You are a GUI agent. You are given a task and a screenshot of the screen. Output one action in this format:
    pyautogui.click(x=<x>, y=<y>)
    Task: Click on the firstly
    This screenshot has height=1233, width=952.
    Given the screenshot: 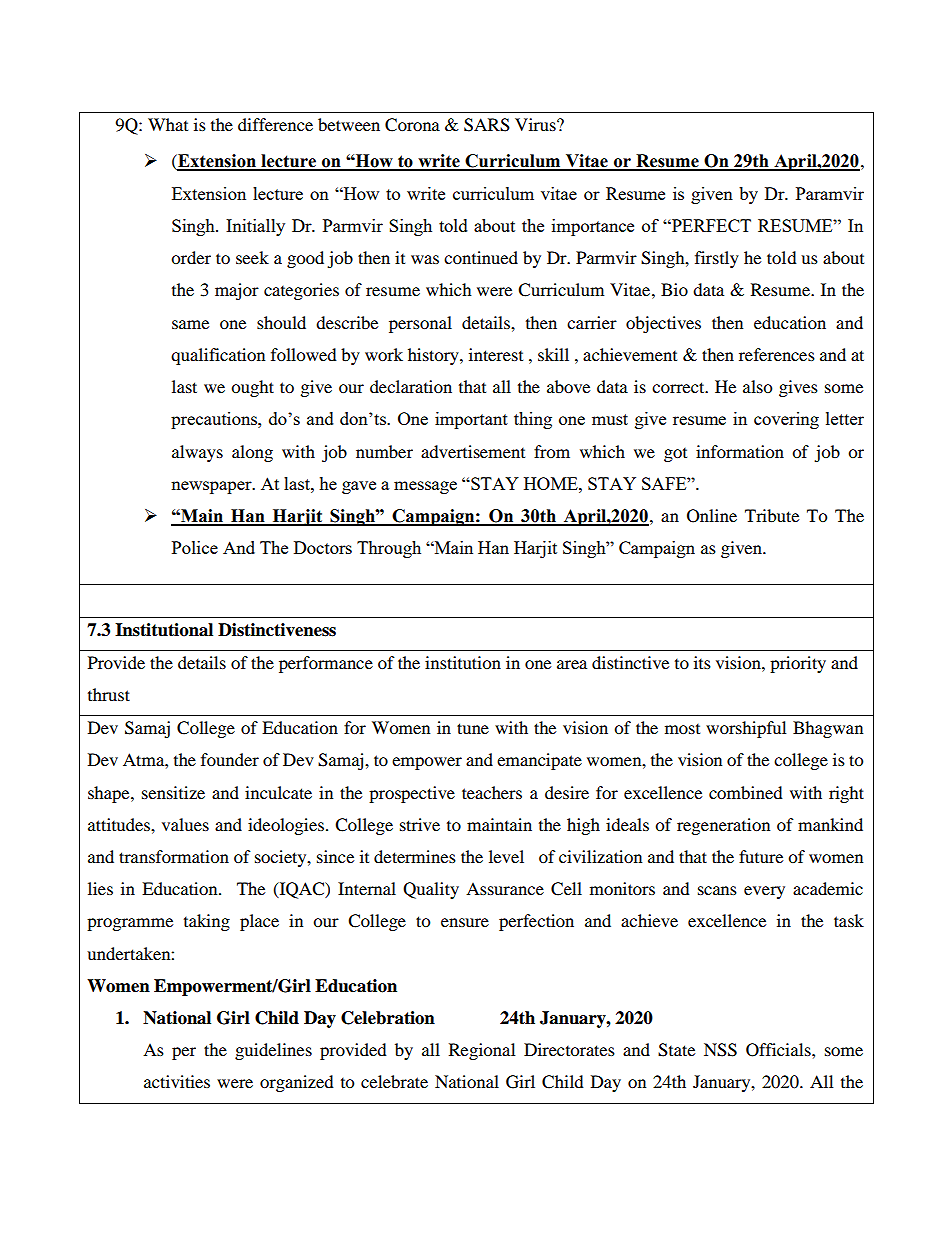 What is the action you would take?
    pyautogui.click(x=717, y=259)
